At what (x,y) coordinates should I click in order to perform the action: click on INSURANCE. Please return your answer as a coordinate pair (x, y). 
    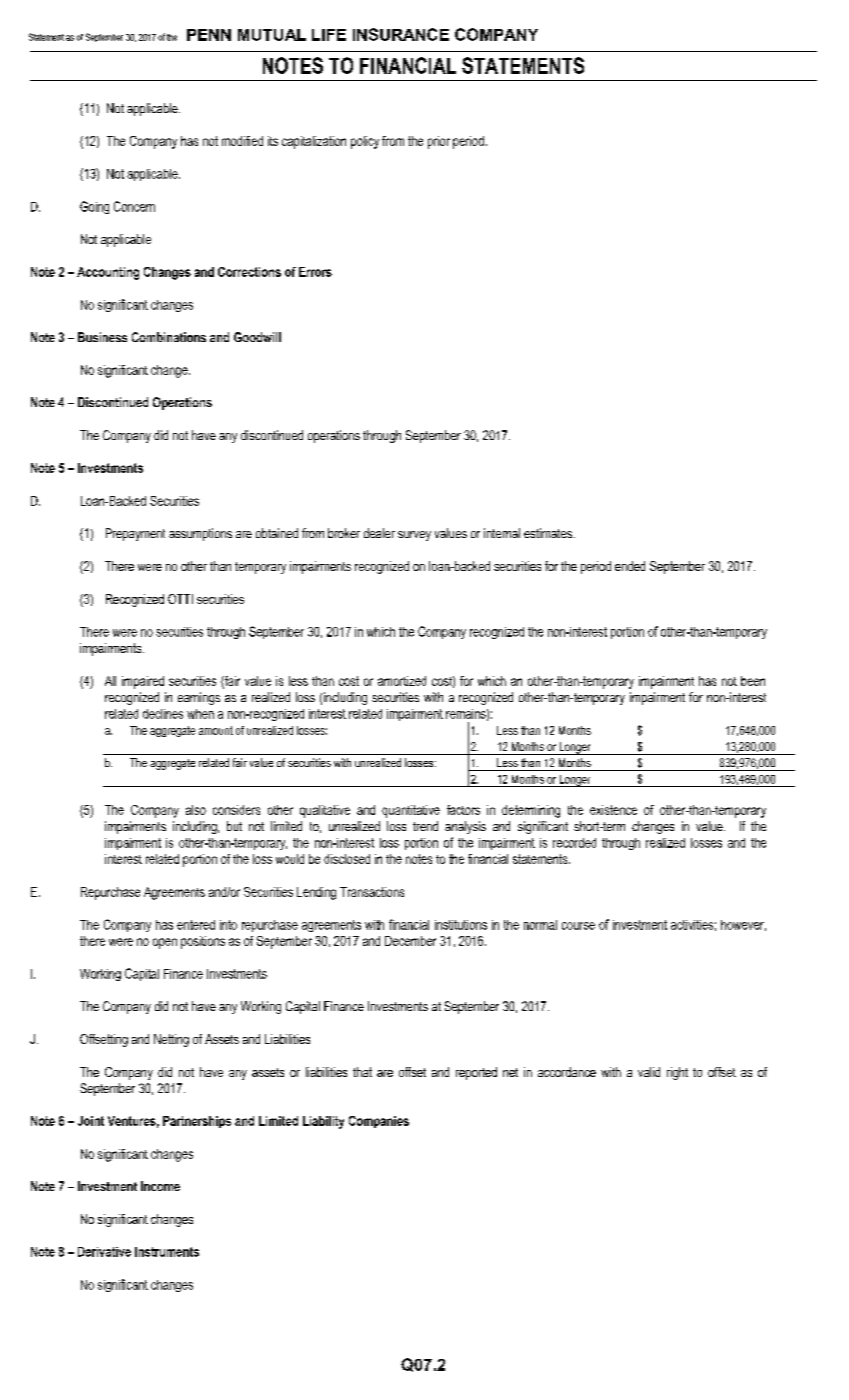
    Looking at the image, I should click on (401, 34).
